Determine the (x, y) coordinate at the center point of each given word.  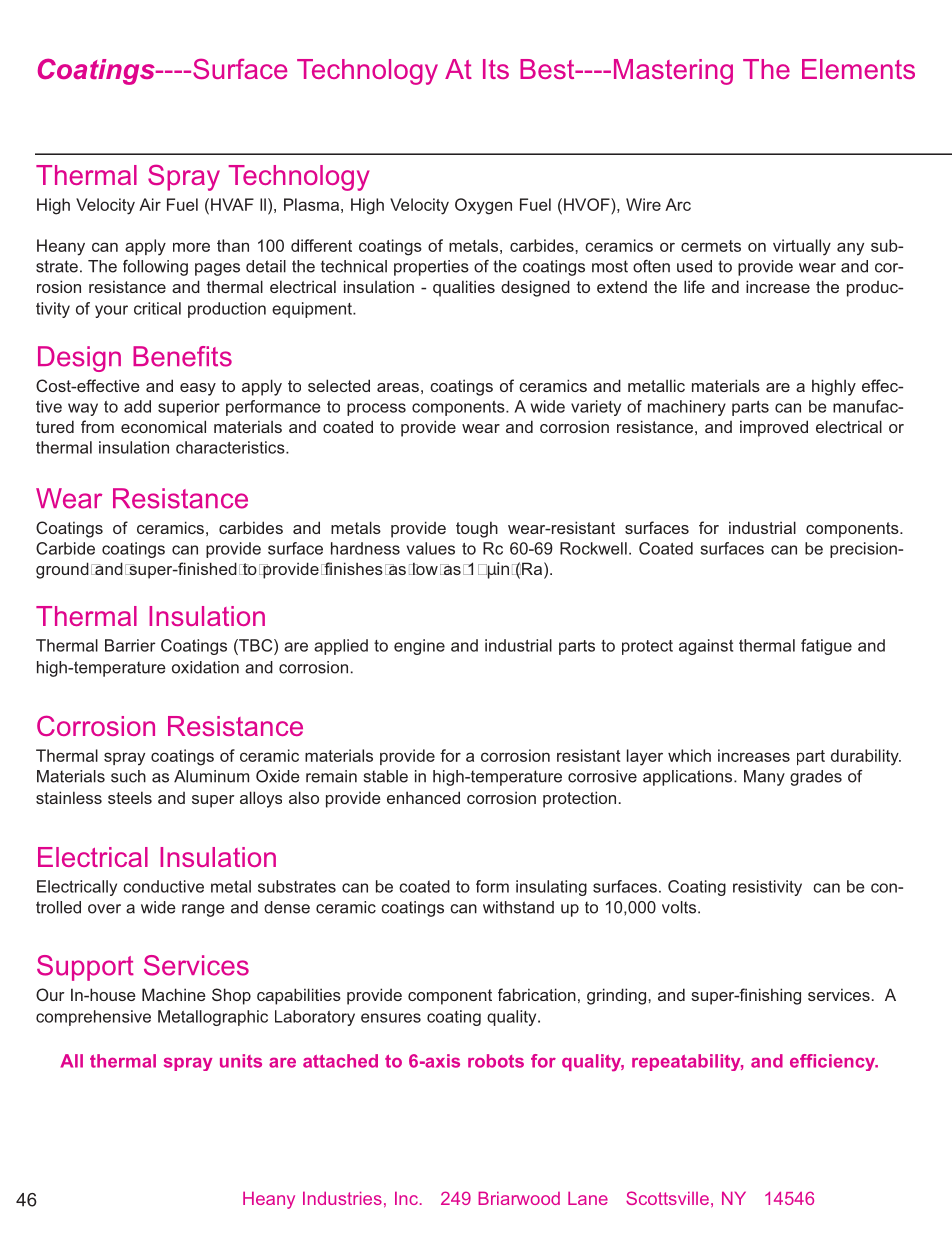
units (241, 1061)
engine (419, 647)
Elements (858, 69)
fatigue (826, 647)
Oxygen (483, 206)
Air (150, 204)
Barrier (130, 645)
